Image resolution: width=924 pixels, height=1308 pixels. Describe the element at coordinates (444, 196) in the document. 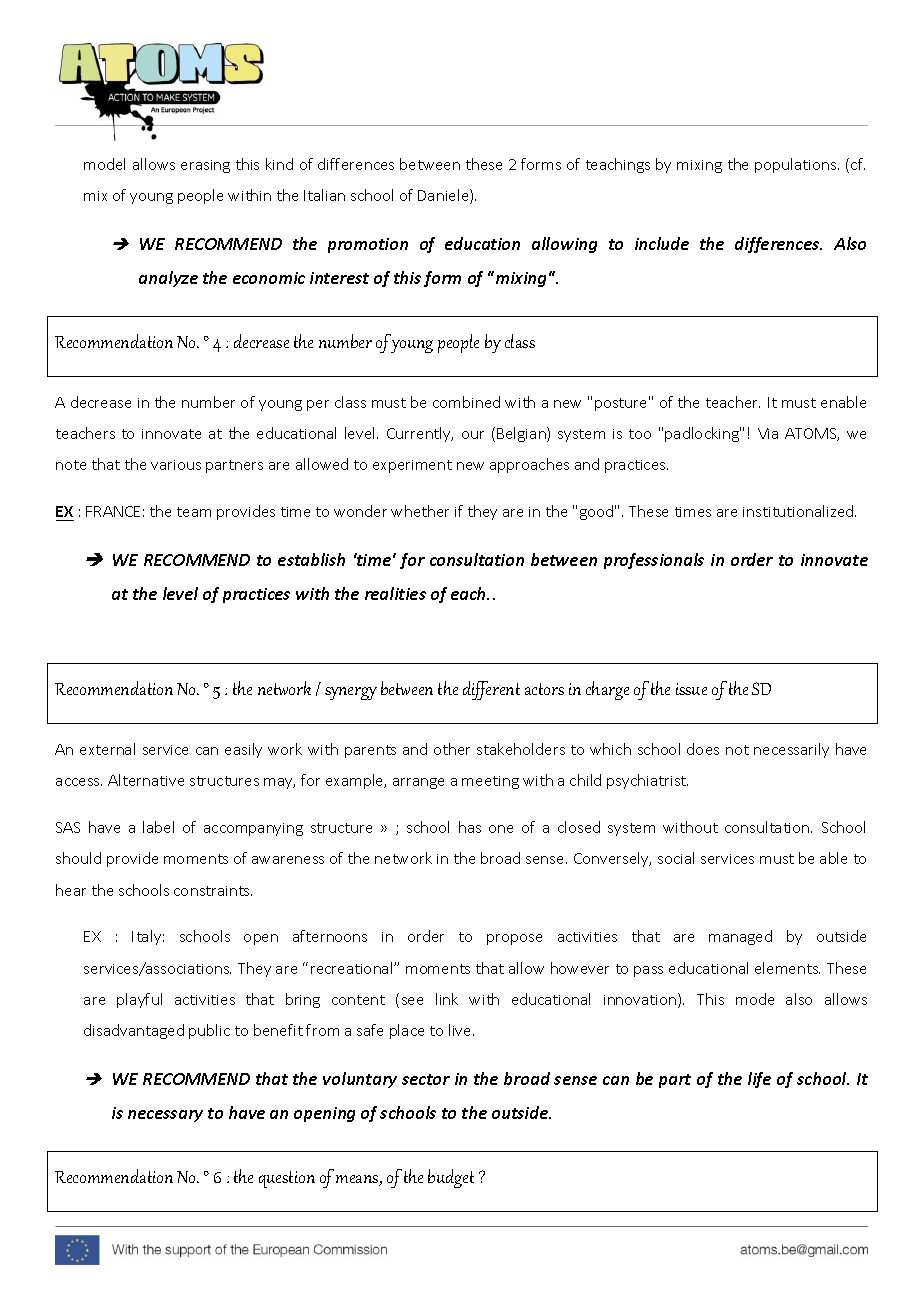

I see `Daniele` at that location.
